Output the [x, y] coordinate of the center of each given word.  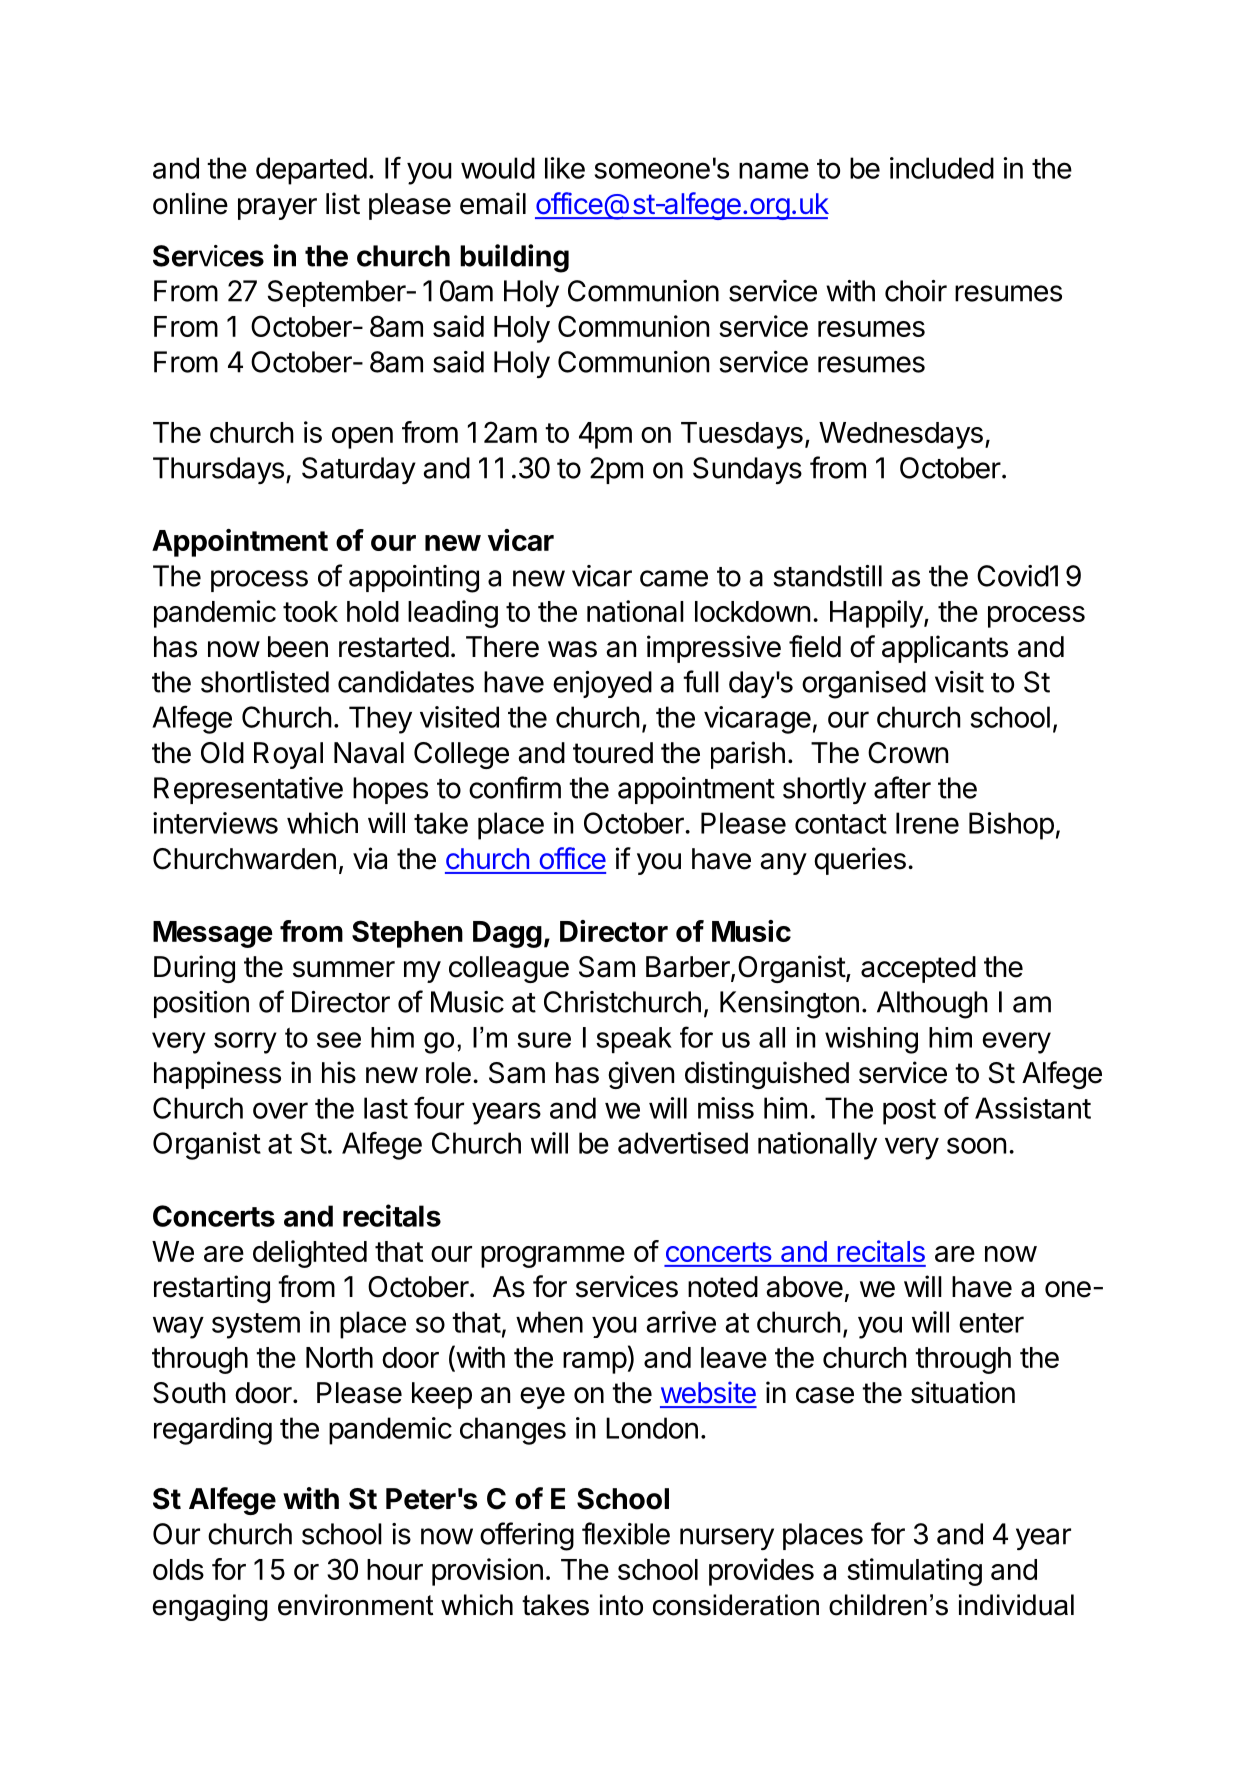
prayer [277, 209]
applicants [945, 649]
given [641, 1075]
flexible [626, 1533]
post [909, 1112]
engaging [210, 1607]
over [280, 1110]
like [565, 168]
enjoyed [602, 684]
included [942, 168]
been [298, 647]
